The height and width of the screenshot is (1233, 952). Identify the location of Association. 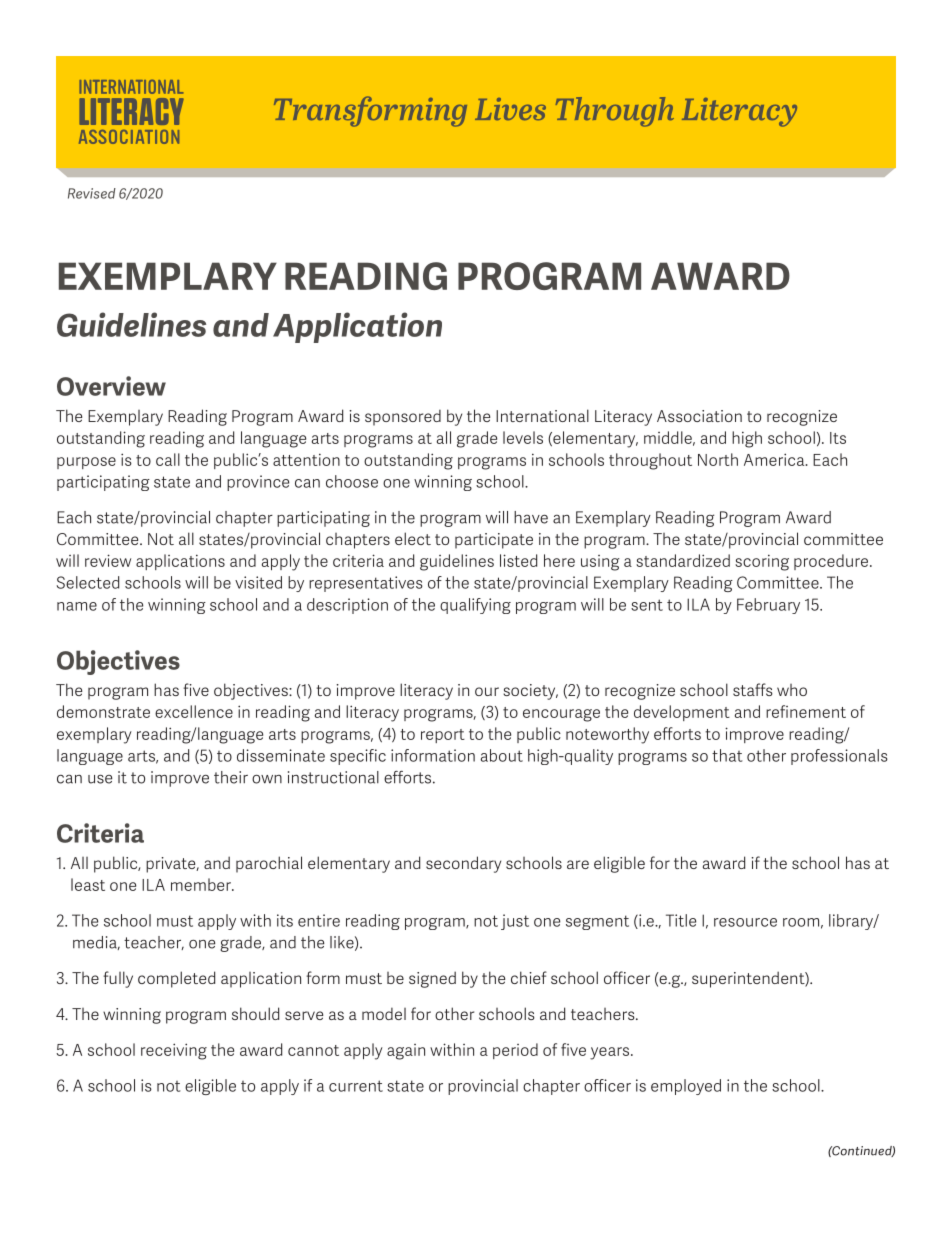
(699, 416).
